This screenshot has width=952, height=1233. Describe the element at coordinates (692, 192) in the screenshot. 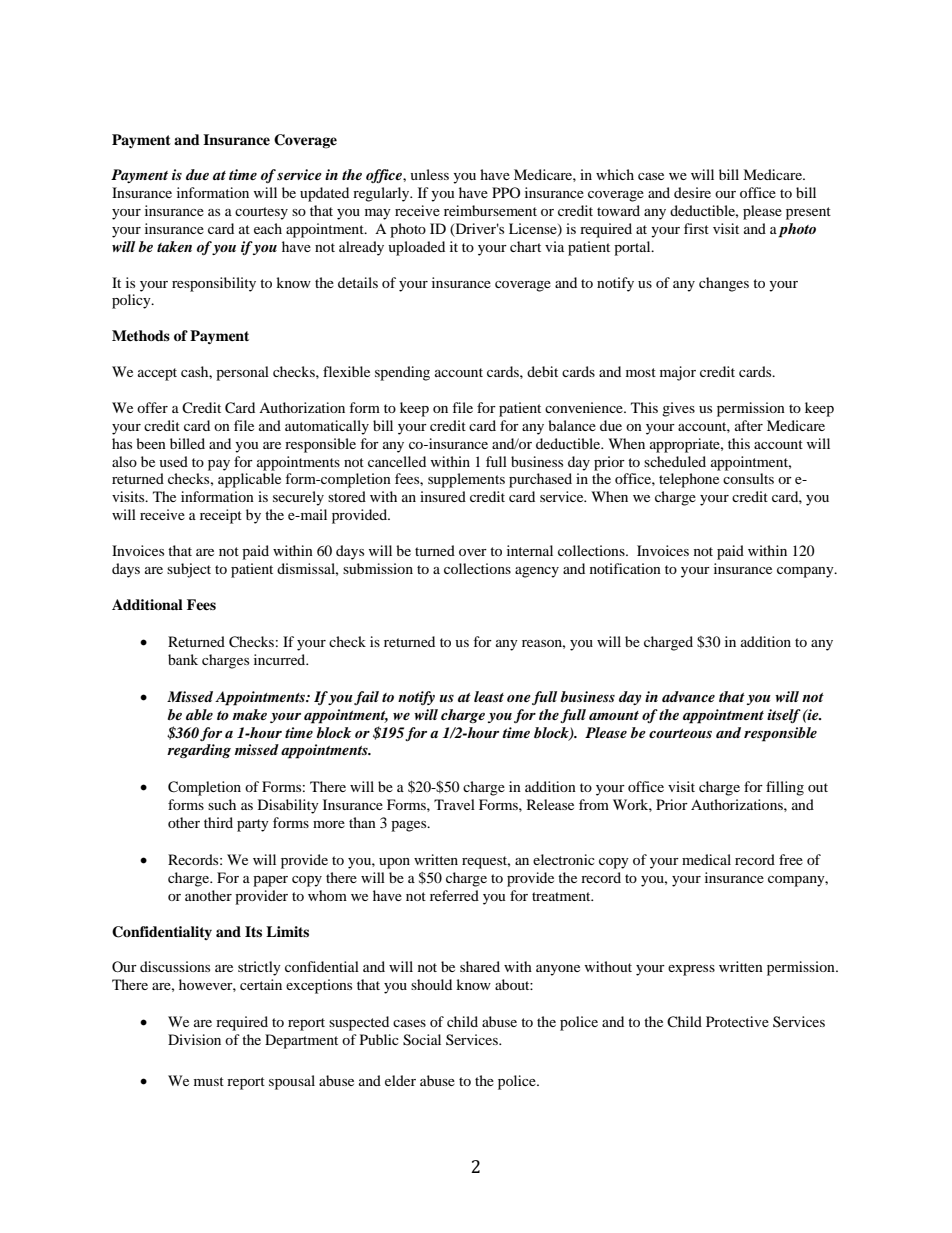

I see `desire` at that location.
